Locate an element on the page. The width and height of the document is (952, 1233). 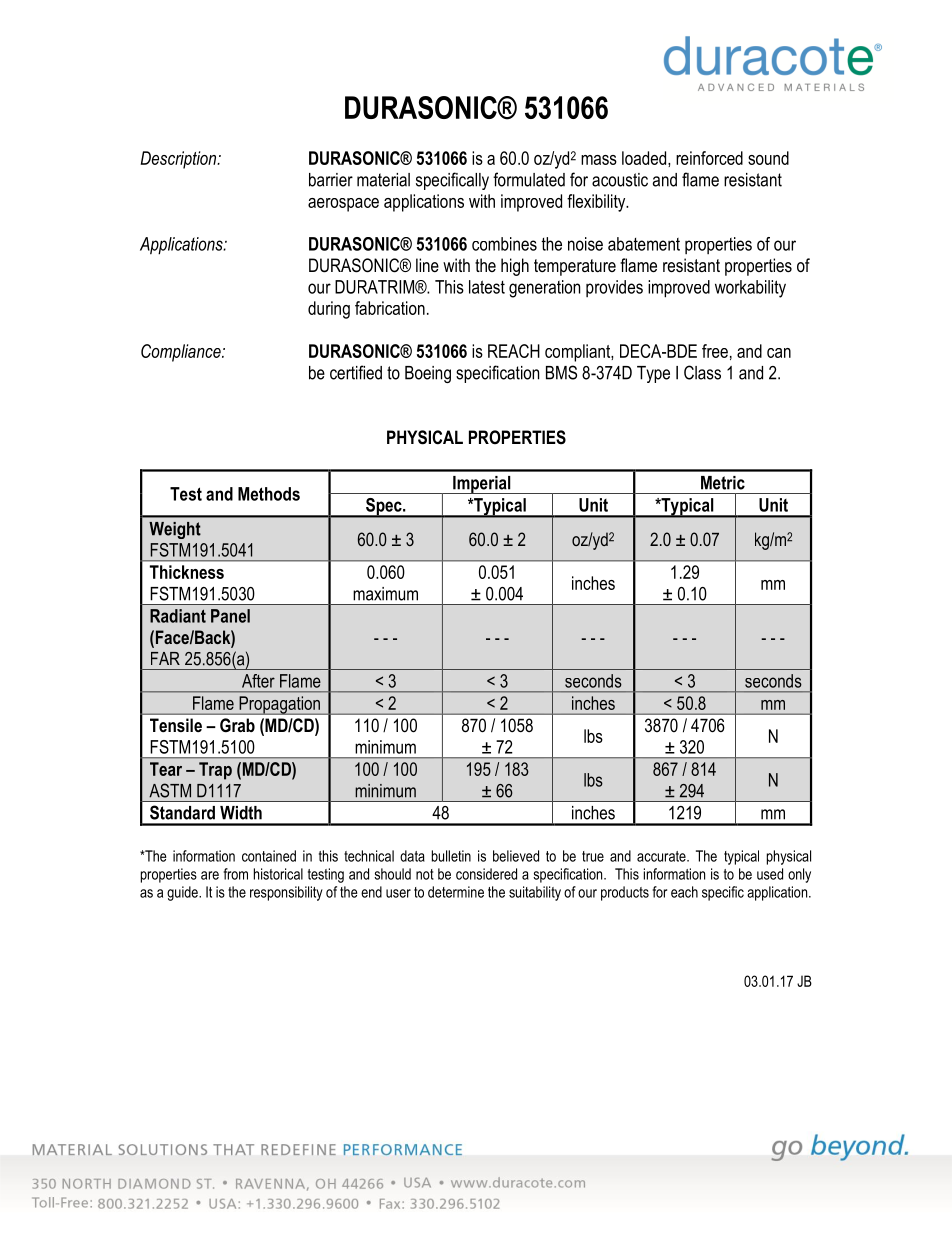
Compliance is located at coordinates (182, 353).
